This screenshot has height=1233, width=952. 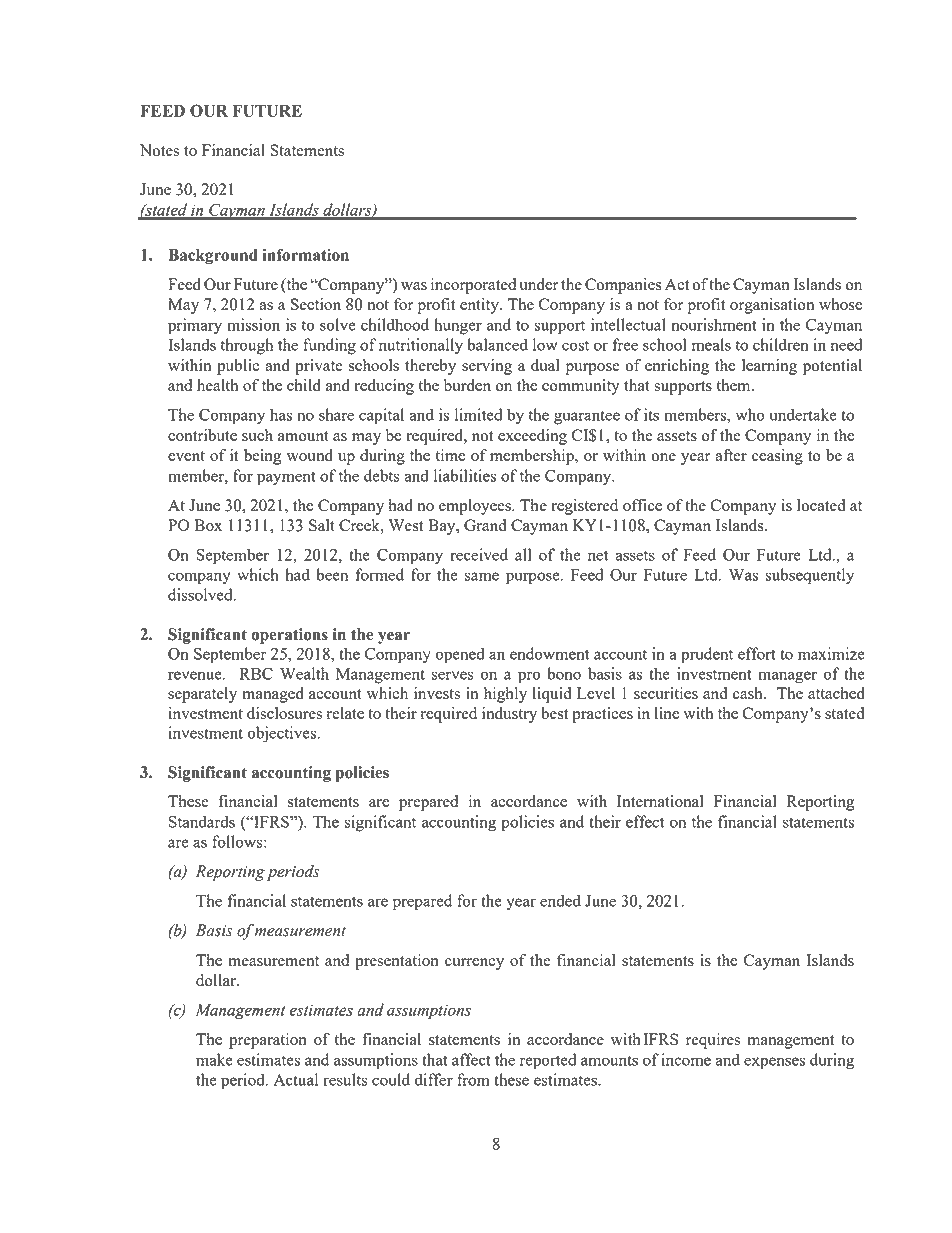 What do you see at coordinates (471, 1059) in the screenshot?
I see `affect` at bounding box center [471, 1059].
